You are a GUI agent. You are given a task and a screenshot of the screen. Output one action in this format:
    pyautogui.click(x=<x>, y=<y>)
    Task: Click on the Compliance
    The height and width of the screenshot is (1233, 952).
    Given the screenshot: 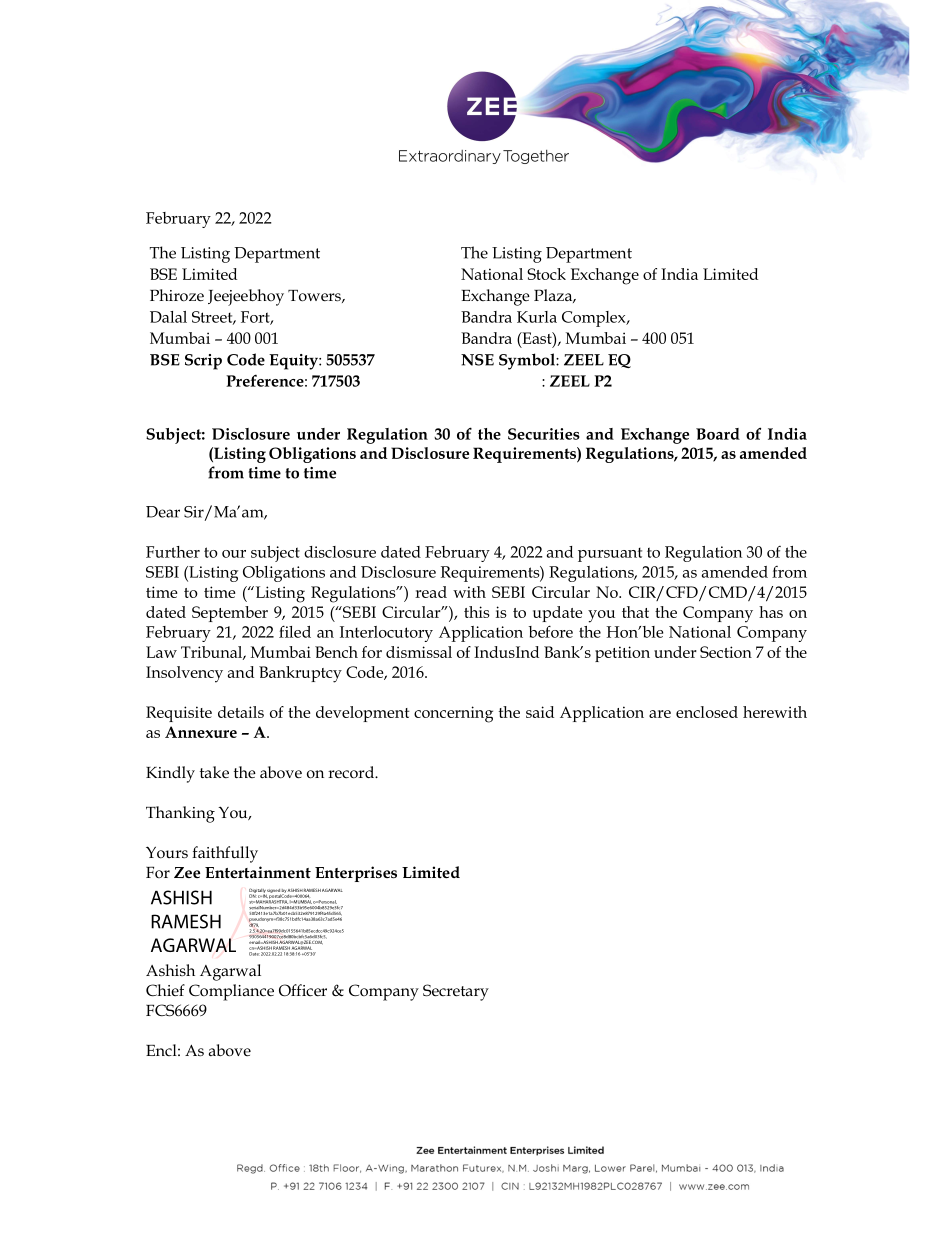 What is the action you would take?
    pyautogui.click(x=231, y=992)
